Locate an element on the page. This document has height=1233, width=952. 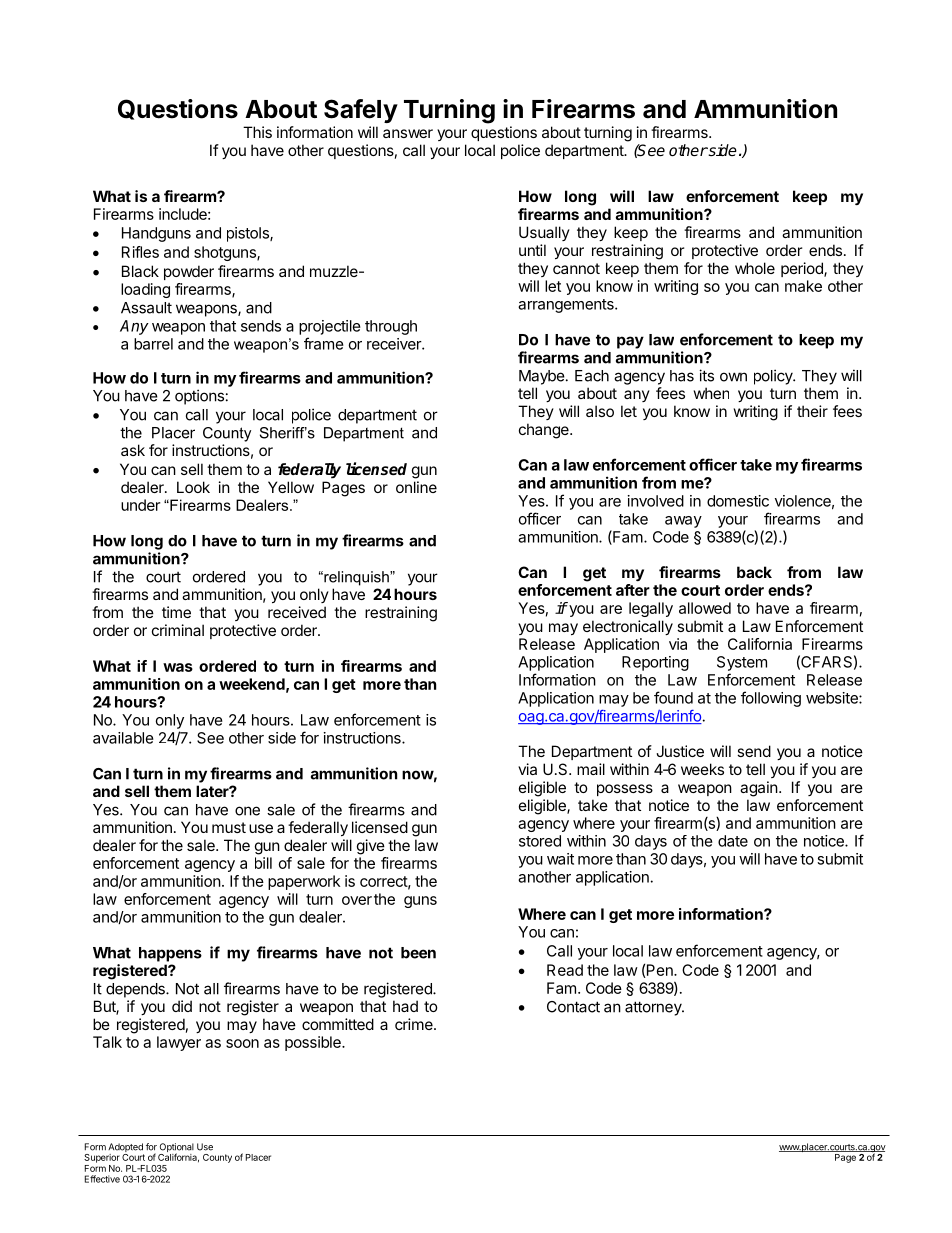
answer is located at coordinates (408, 133).
